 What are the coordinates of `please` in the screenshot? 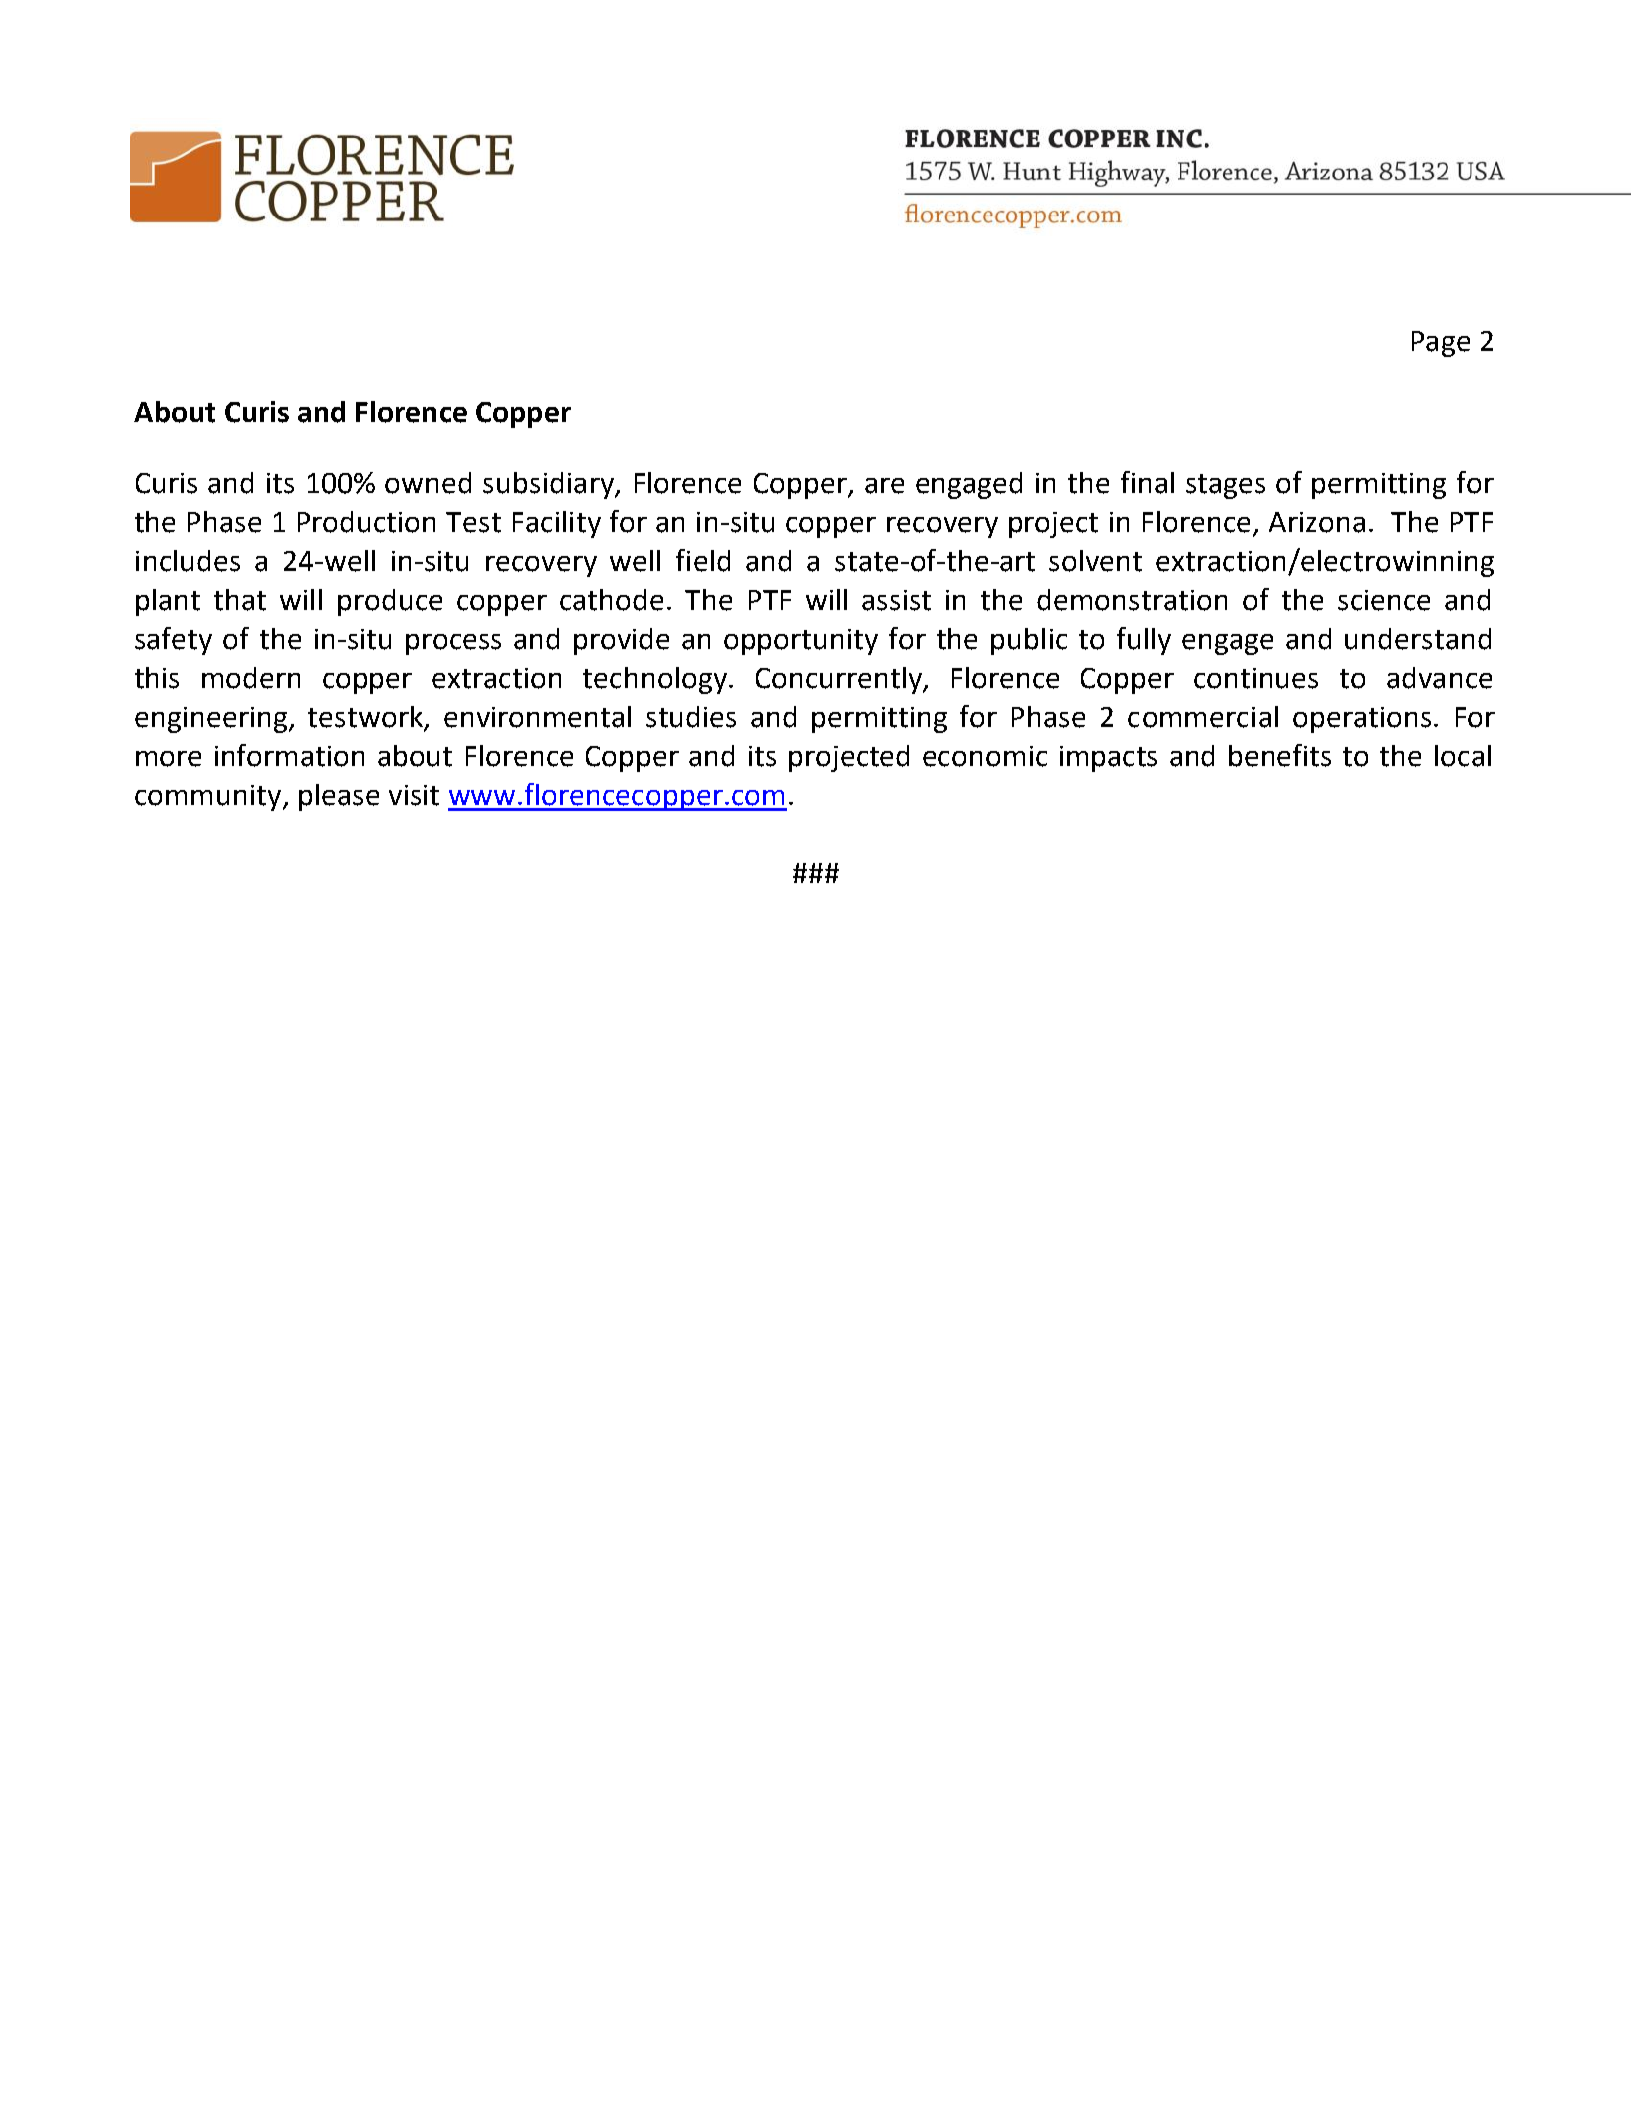 It's located at (339, 797).
